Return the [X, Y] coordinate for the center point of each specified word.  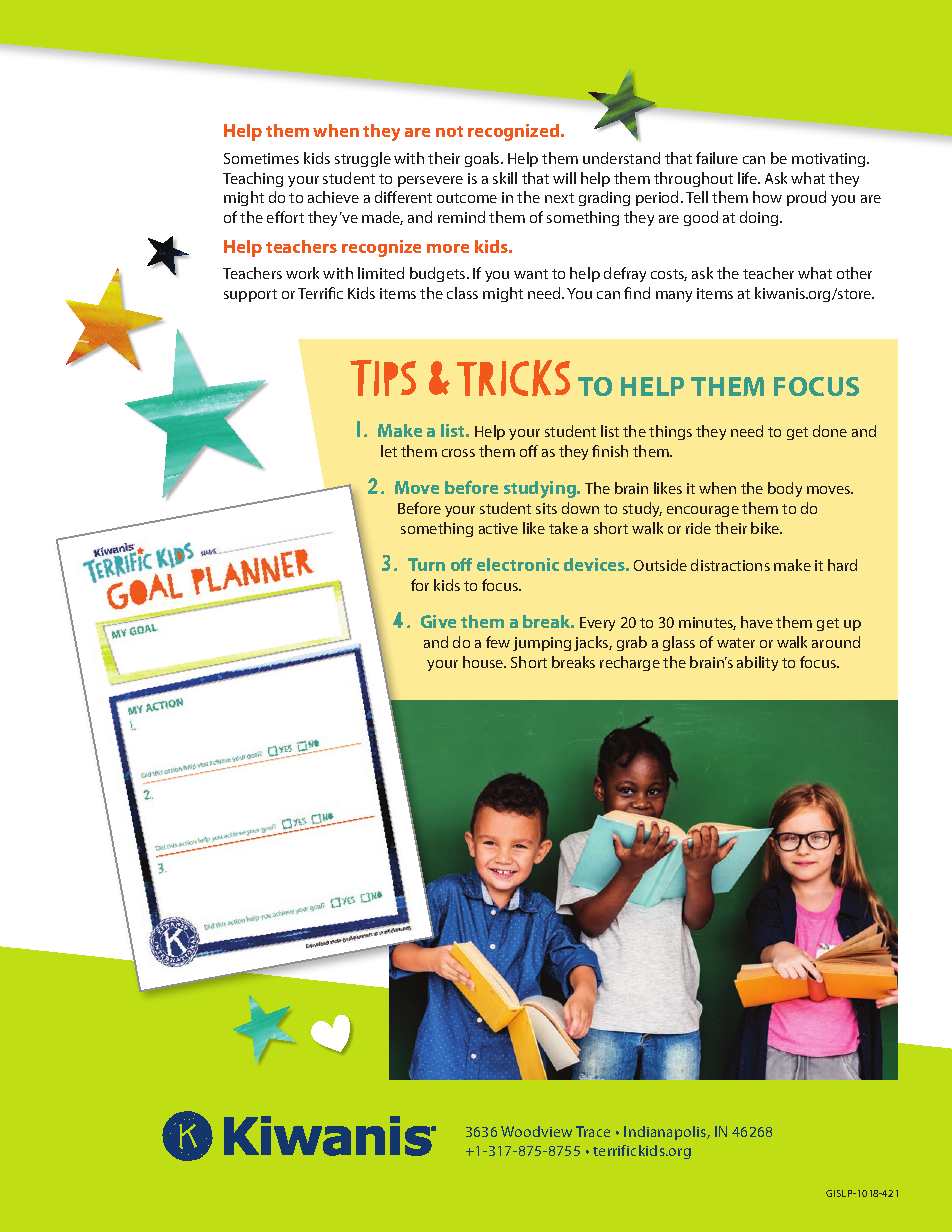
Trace [593, 1131]
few [498, 642]
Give [438, 621]
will [564, 178]
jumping [542, 644]
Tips [383, 378]
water [736, 643]
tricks [513, 378]
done [830, 431]
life [749, 178]
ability [757, 663]
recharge [630, 663]
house [484, 662]
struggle [363, 159]
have [757, 622]
